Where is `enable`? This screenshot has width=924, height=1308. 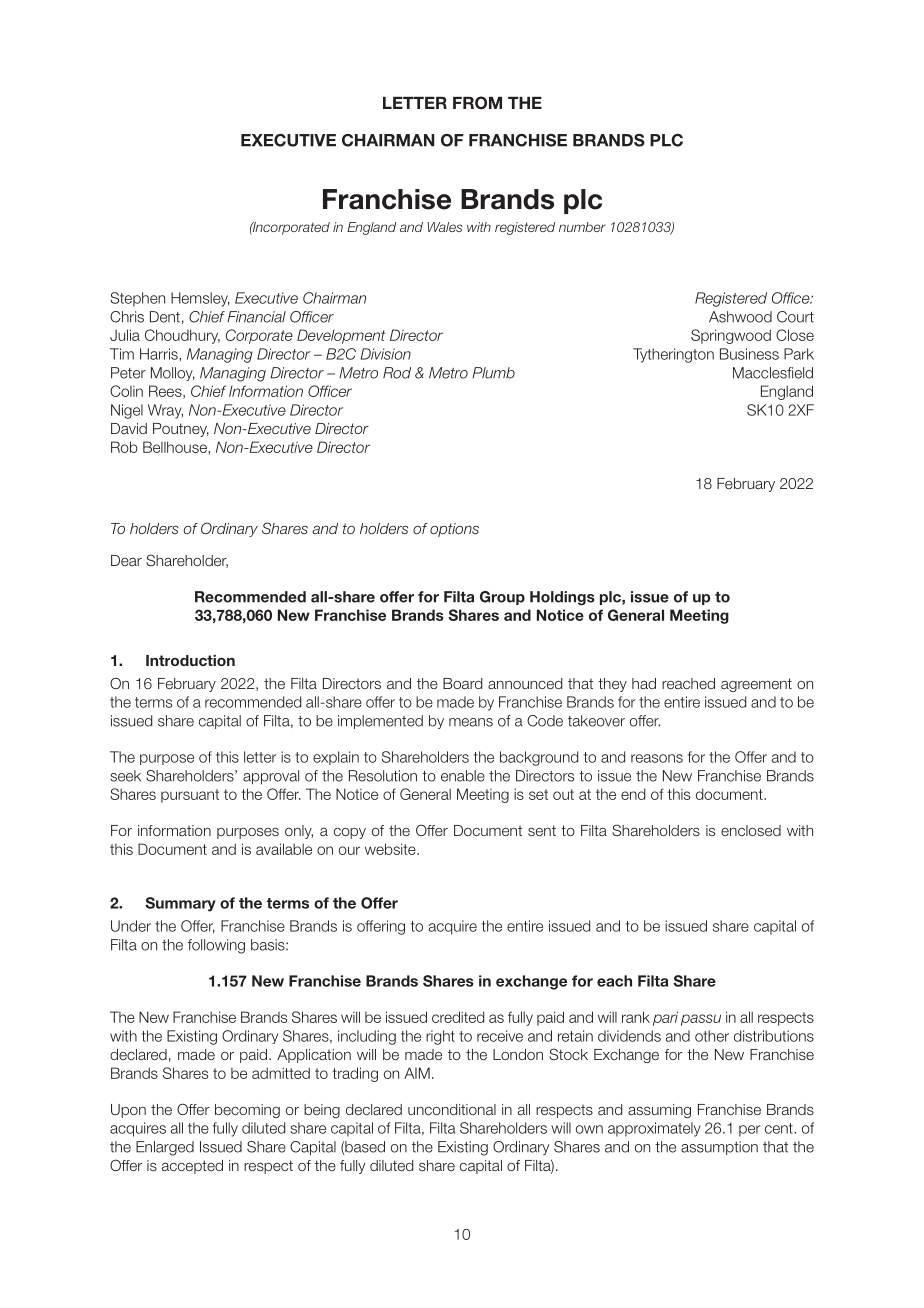
enable is located at coordinates (463, 776).
